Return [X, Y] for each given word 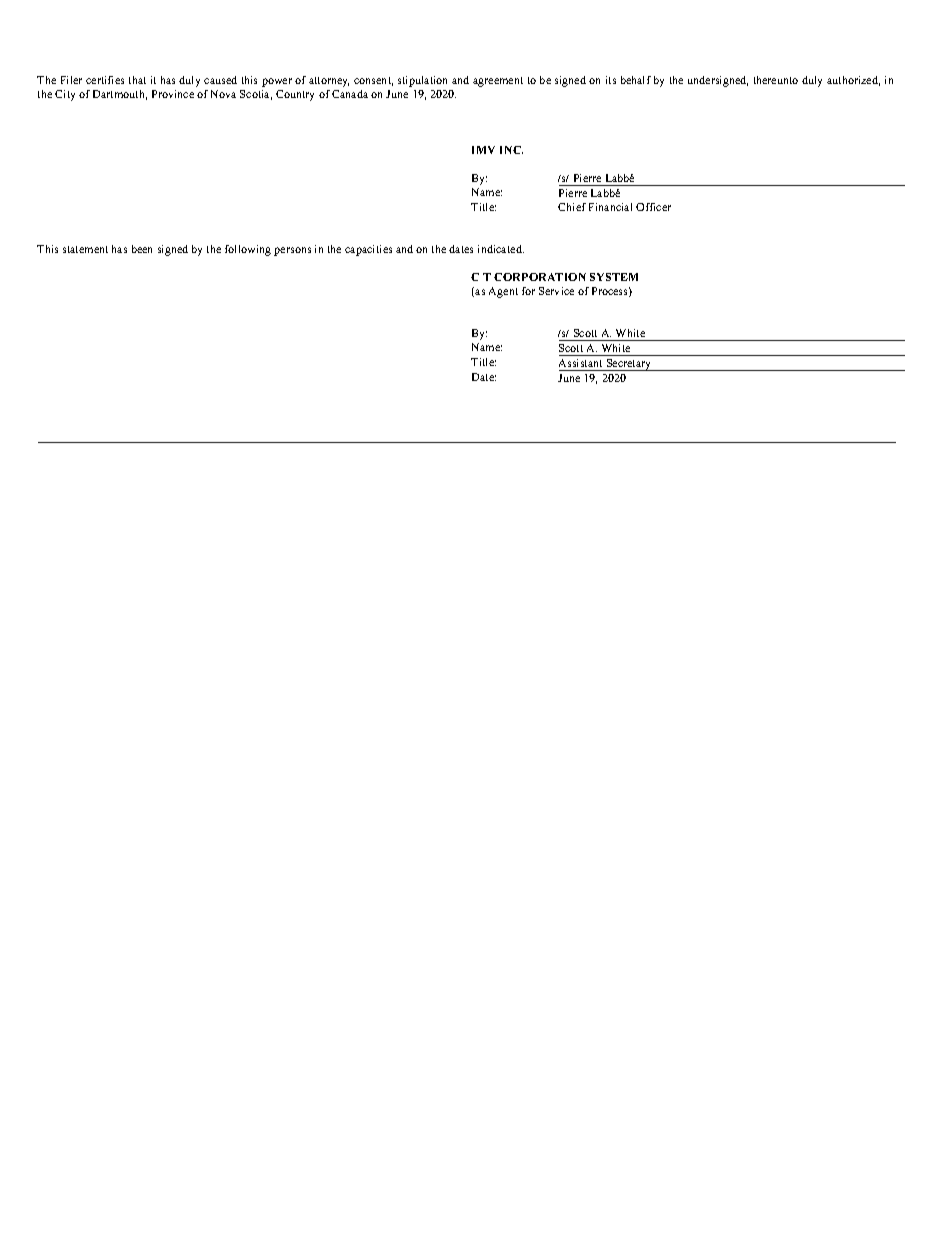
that [137, 80]
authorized [853, 81]
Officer [653, 207]
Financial [610, 207]
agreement [498, 82]
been [142, 249]
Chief [572, 207]
